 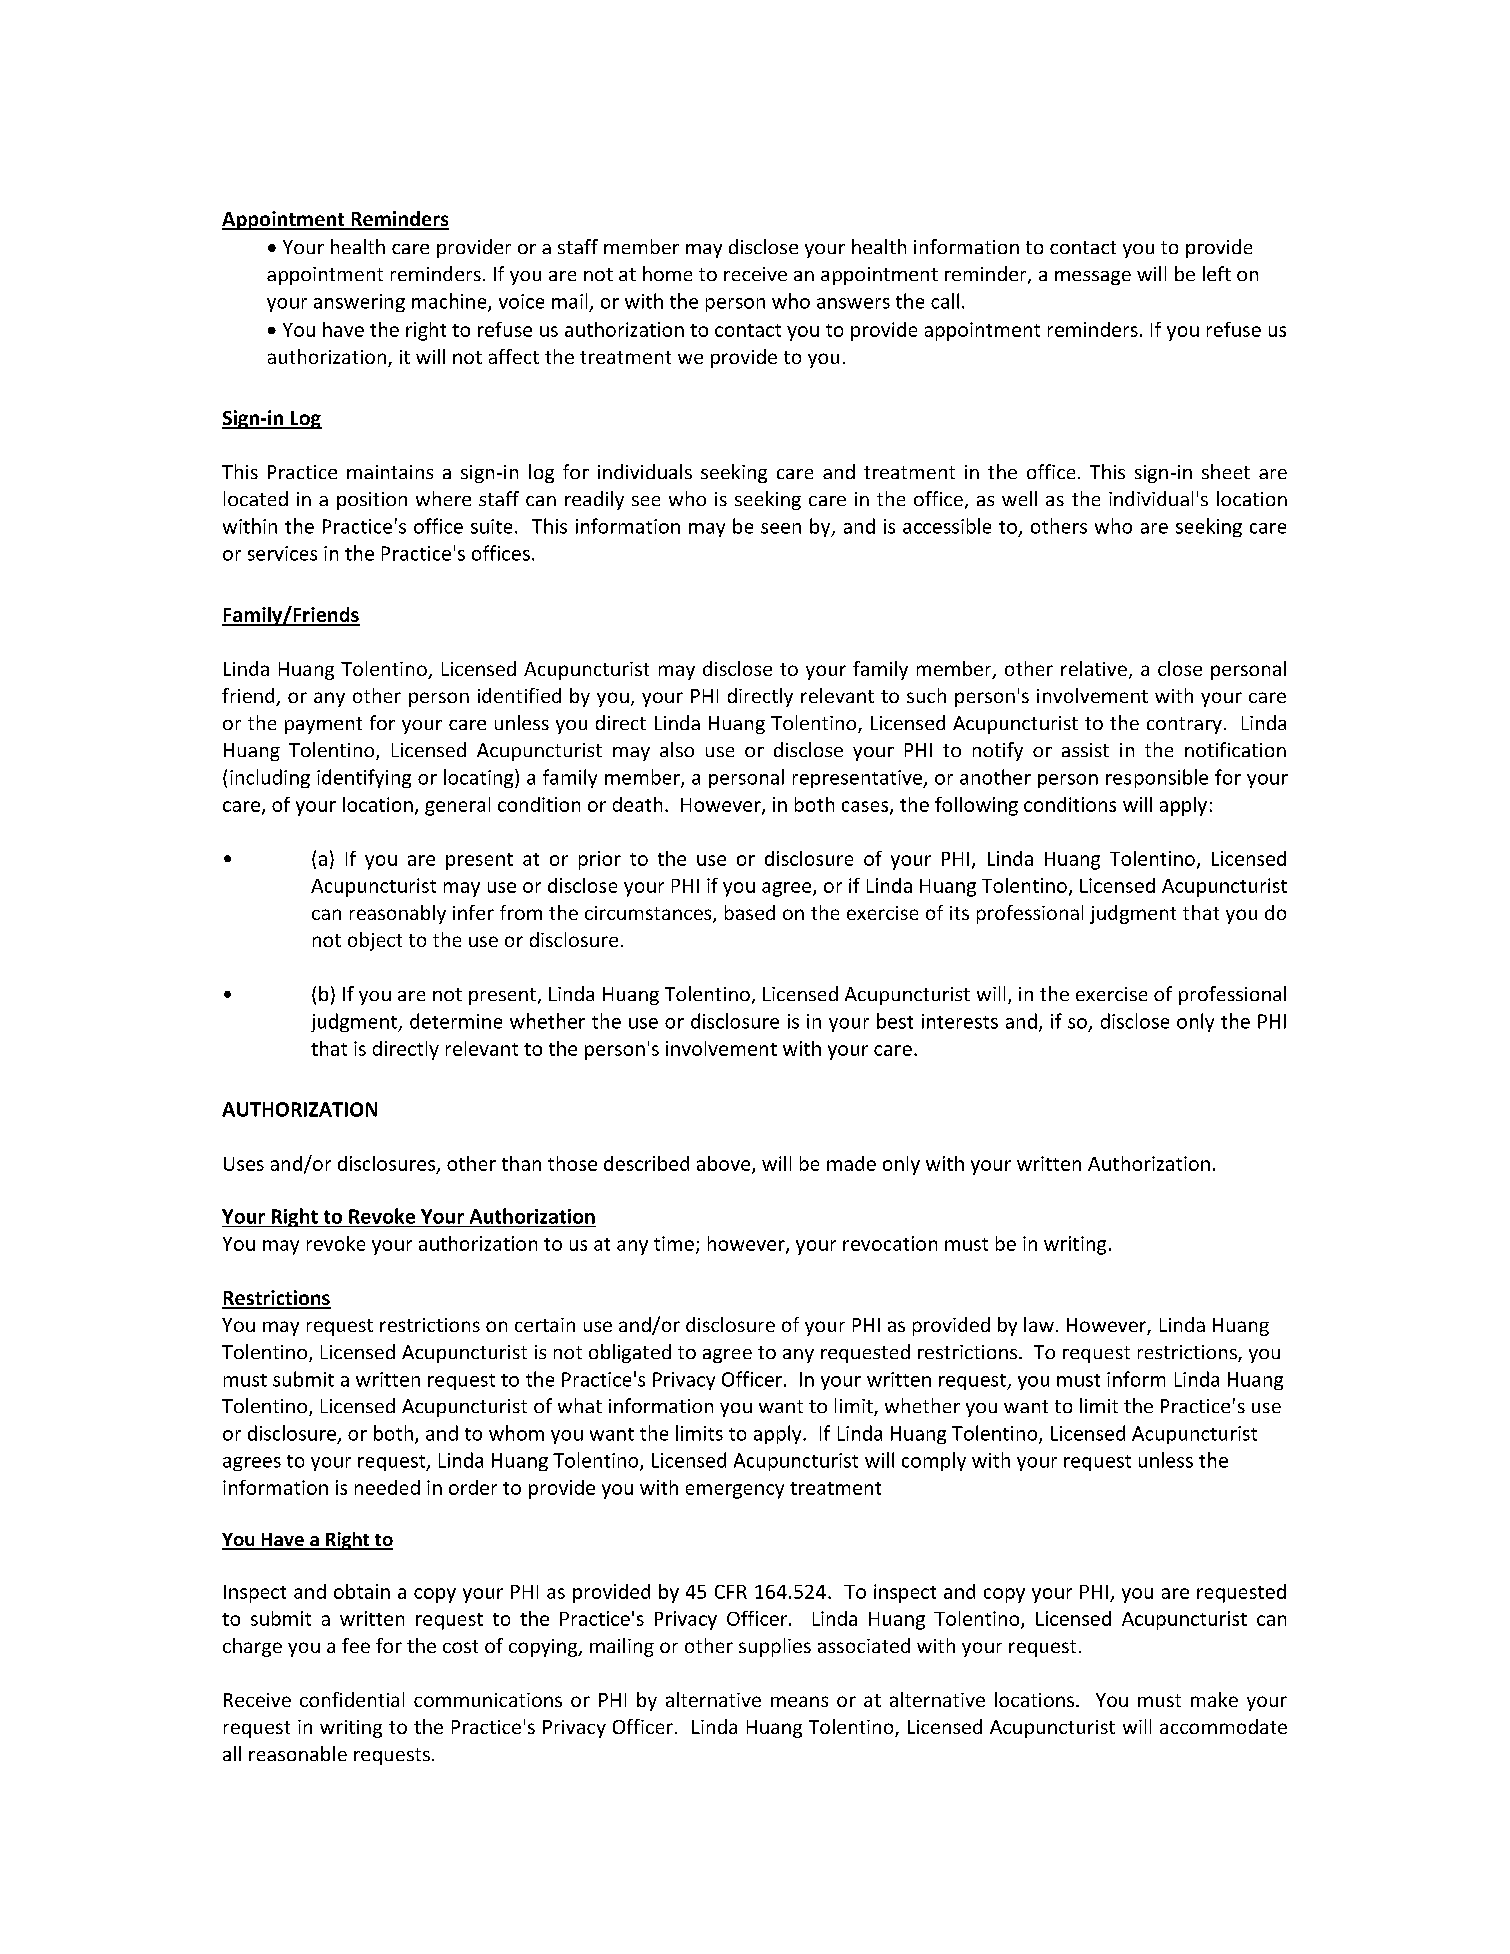 I want to click on based, so click(x=750, y=912).
